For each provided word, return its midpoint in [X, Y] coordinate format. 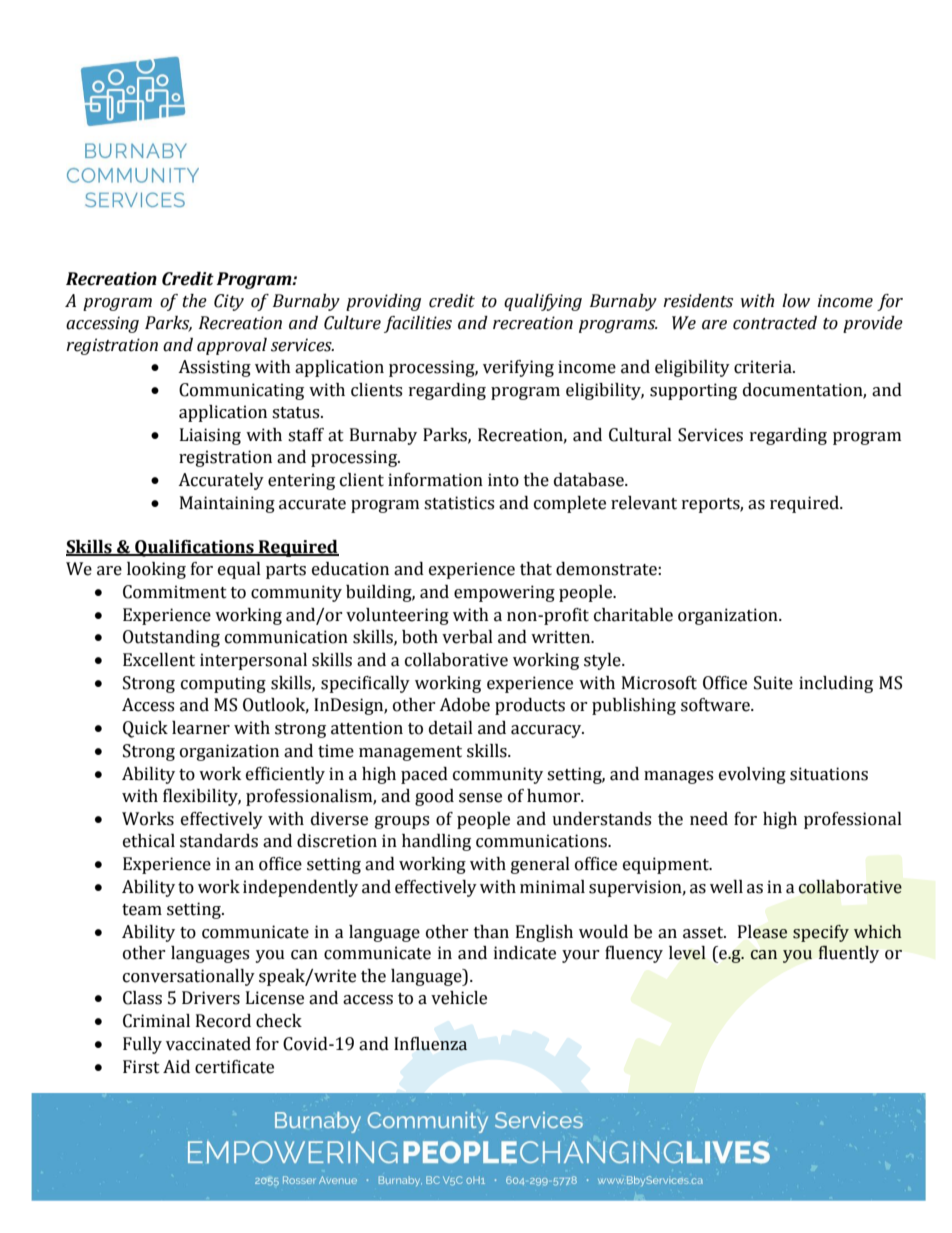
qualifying [543, 302]
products [530, 706]
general [540, 865]
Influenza [430, 1044]
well [726, 887]
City [229, 302]
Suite [773, 683]
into [503, 480]
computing [223, 684]
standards [219, 841]
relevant [644, 503]
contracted [775, 323]
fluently [849, 954]
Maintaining [227, 504]
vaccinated [208, 1044]
